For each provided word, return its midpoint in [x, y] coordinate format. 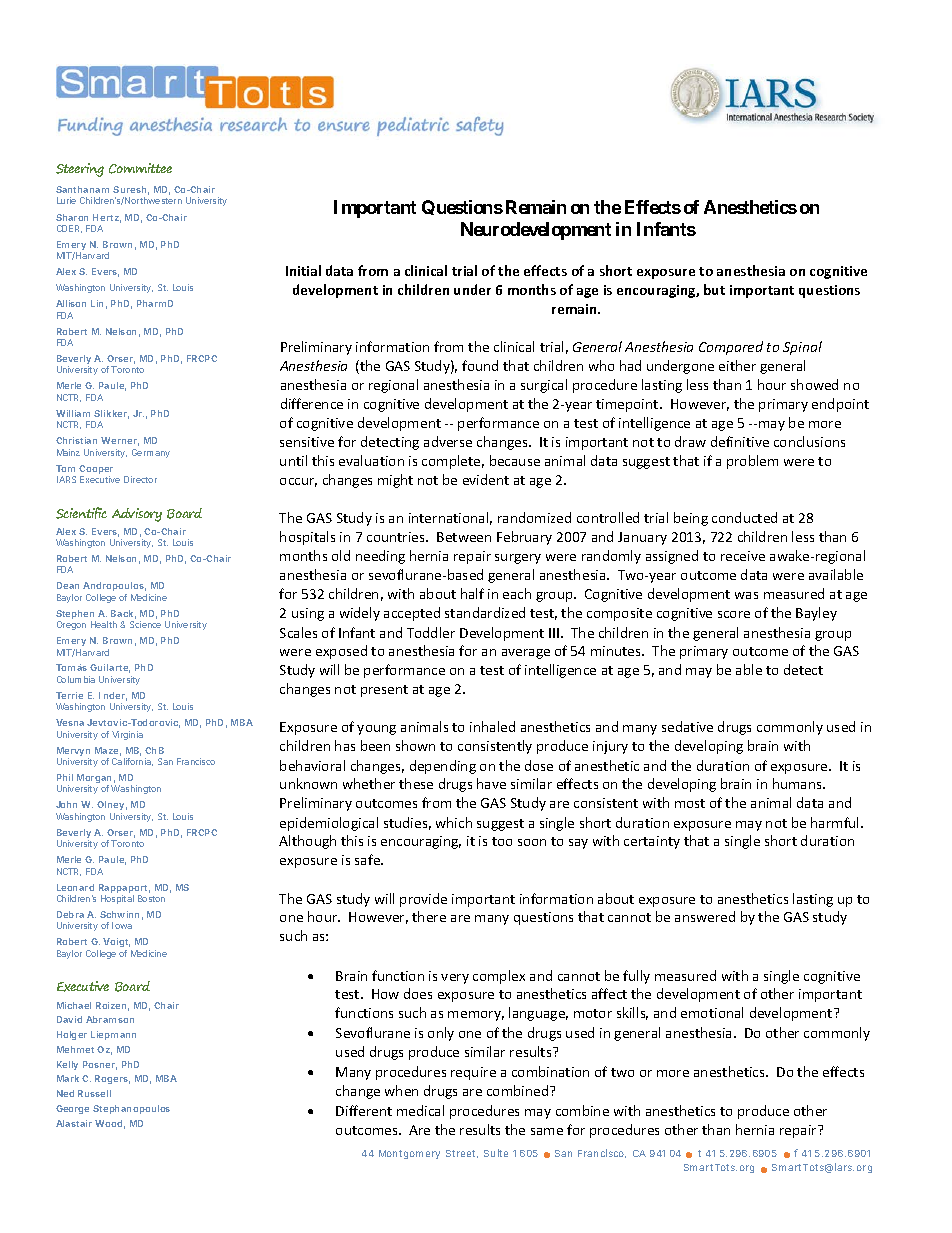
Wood [110, 1124]
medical [420, 1110]
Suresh [131, 190]
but [714, 289]
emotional [712, 1012]
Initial [303, 270]
